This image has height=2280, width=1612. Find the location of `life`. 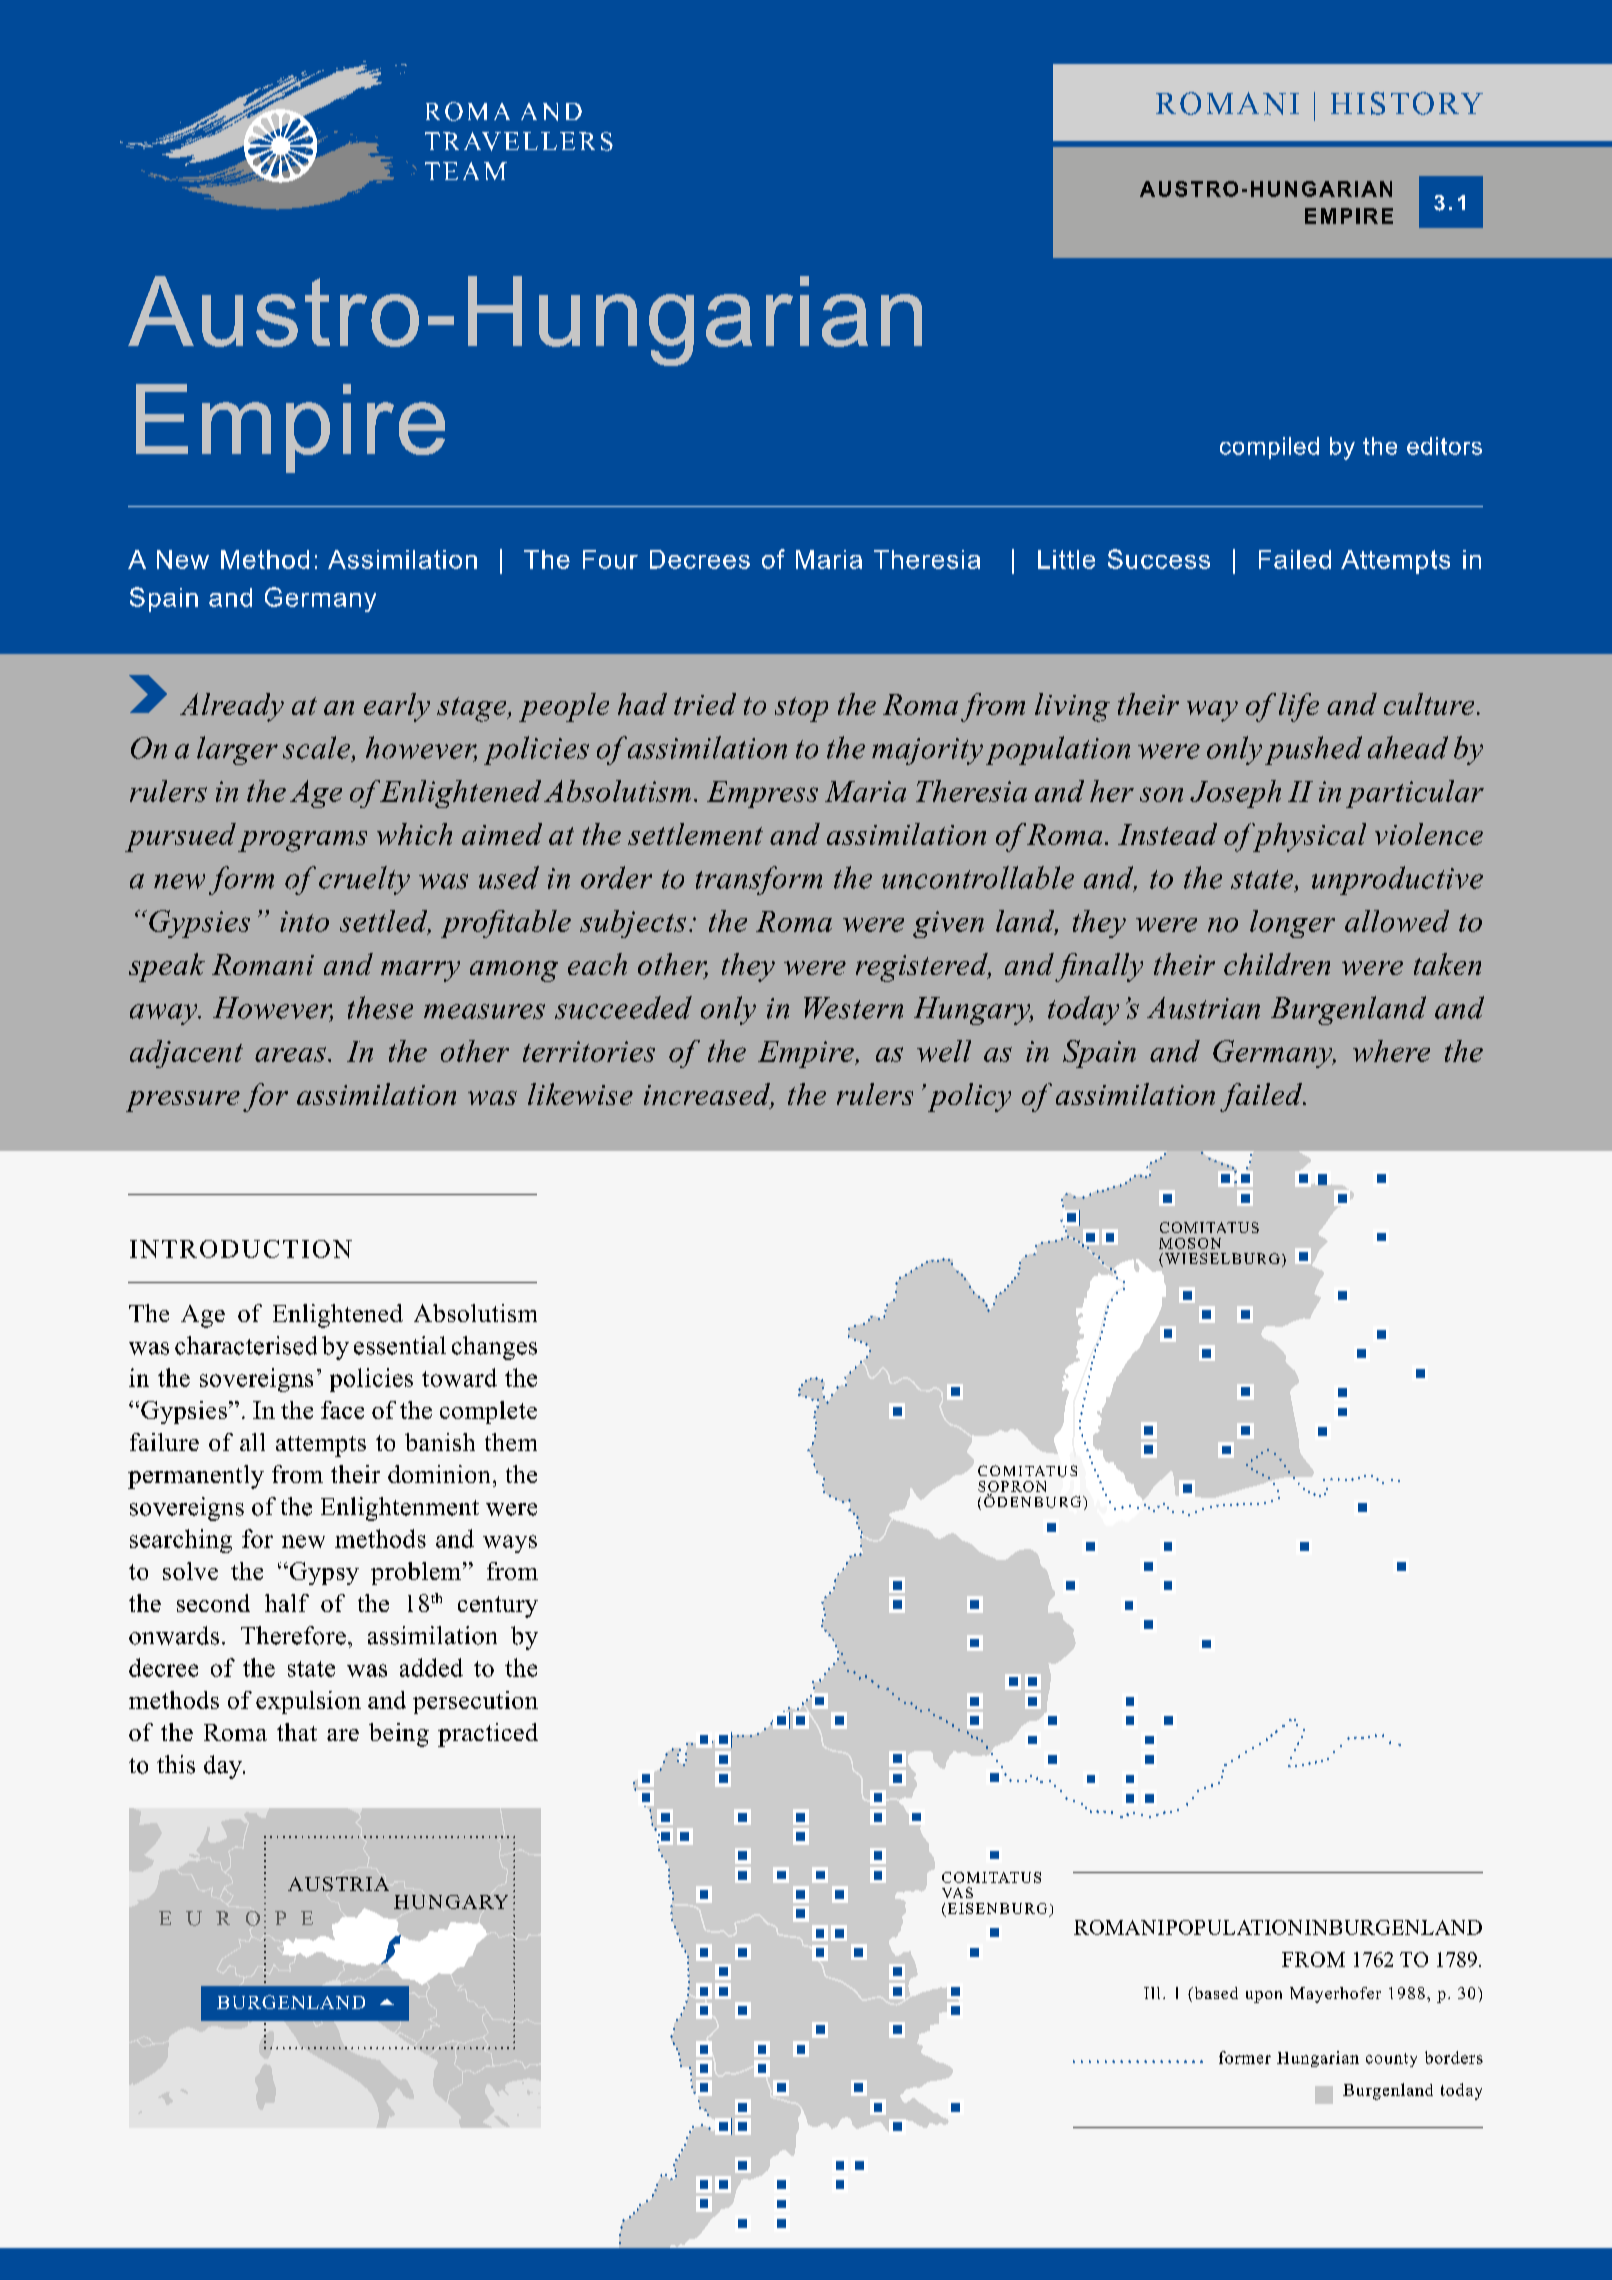

life is located at coordinates (1299, 707).
